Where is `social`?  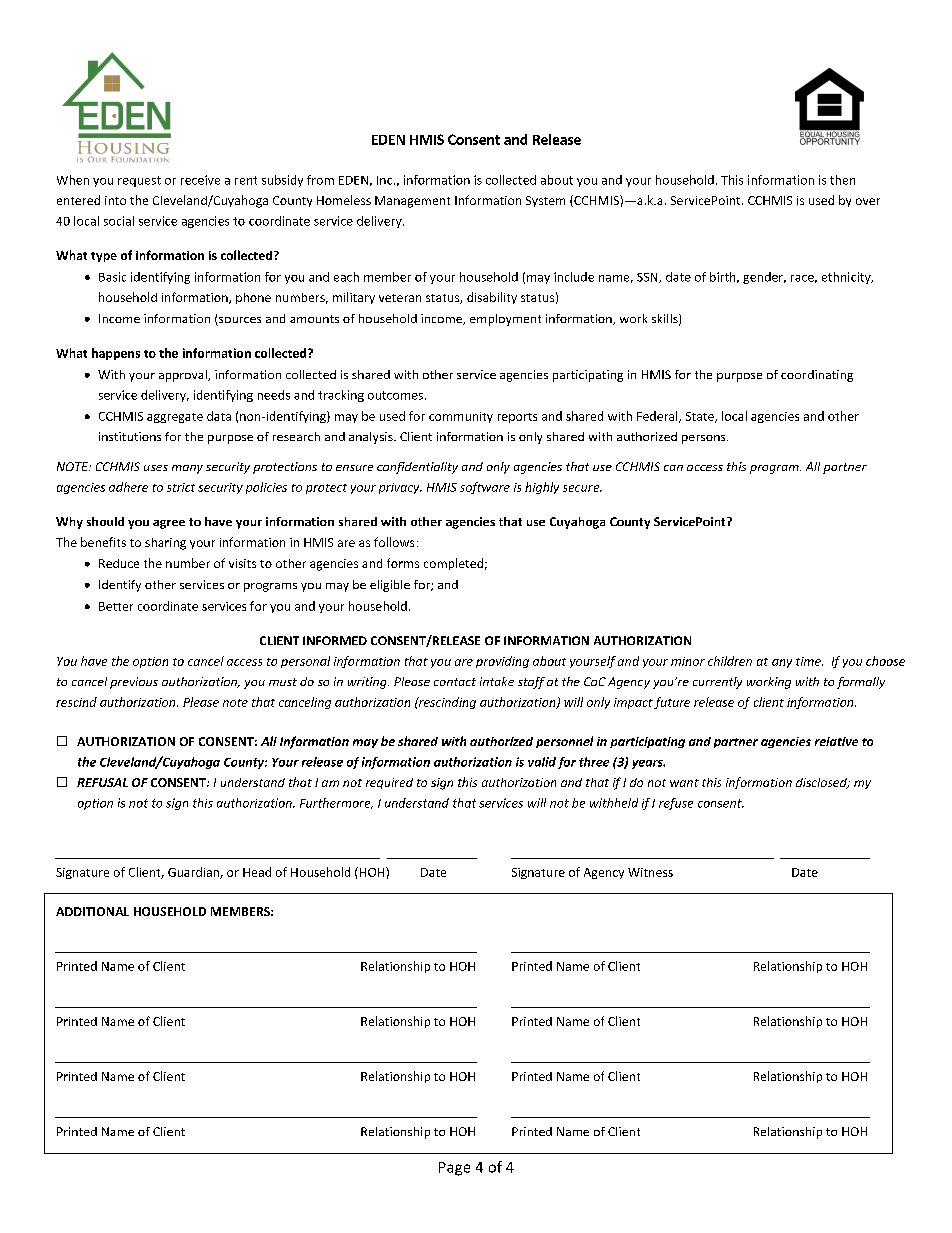
social is located at coordinates (119, 221).
